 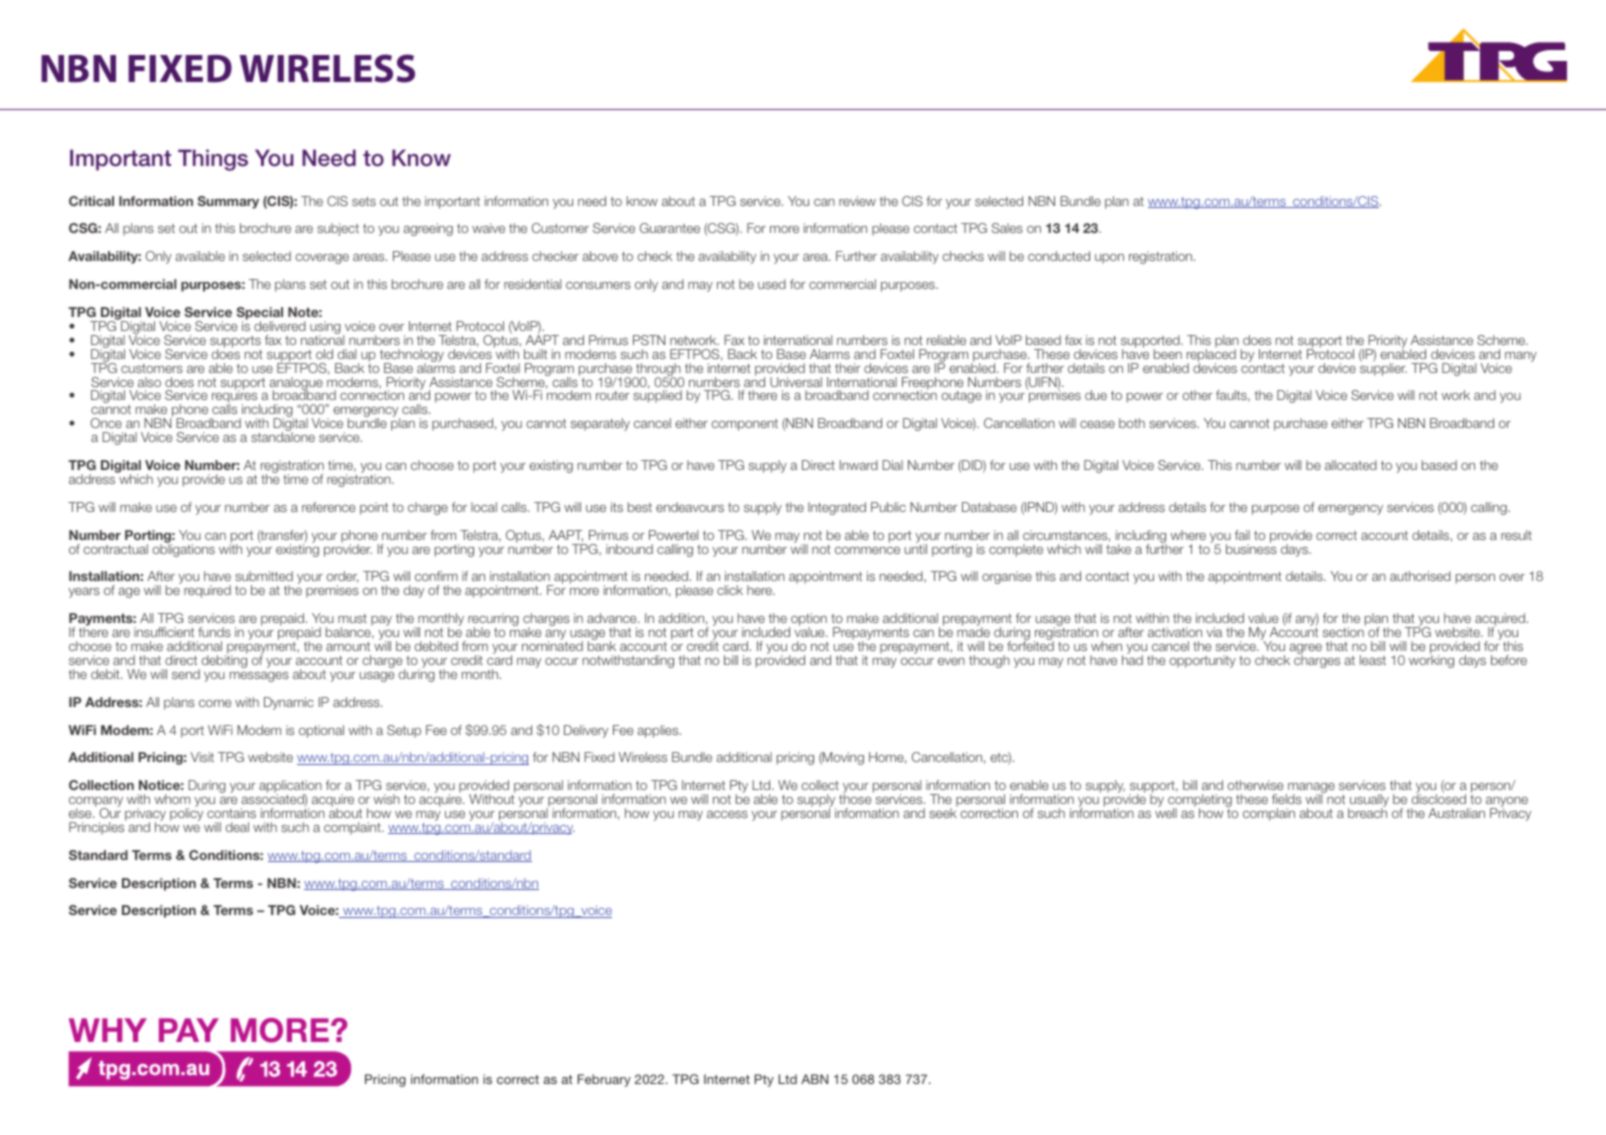 I want to click on review, so click(x=857, y=201).
